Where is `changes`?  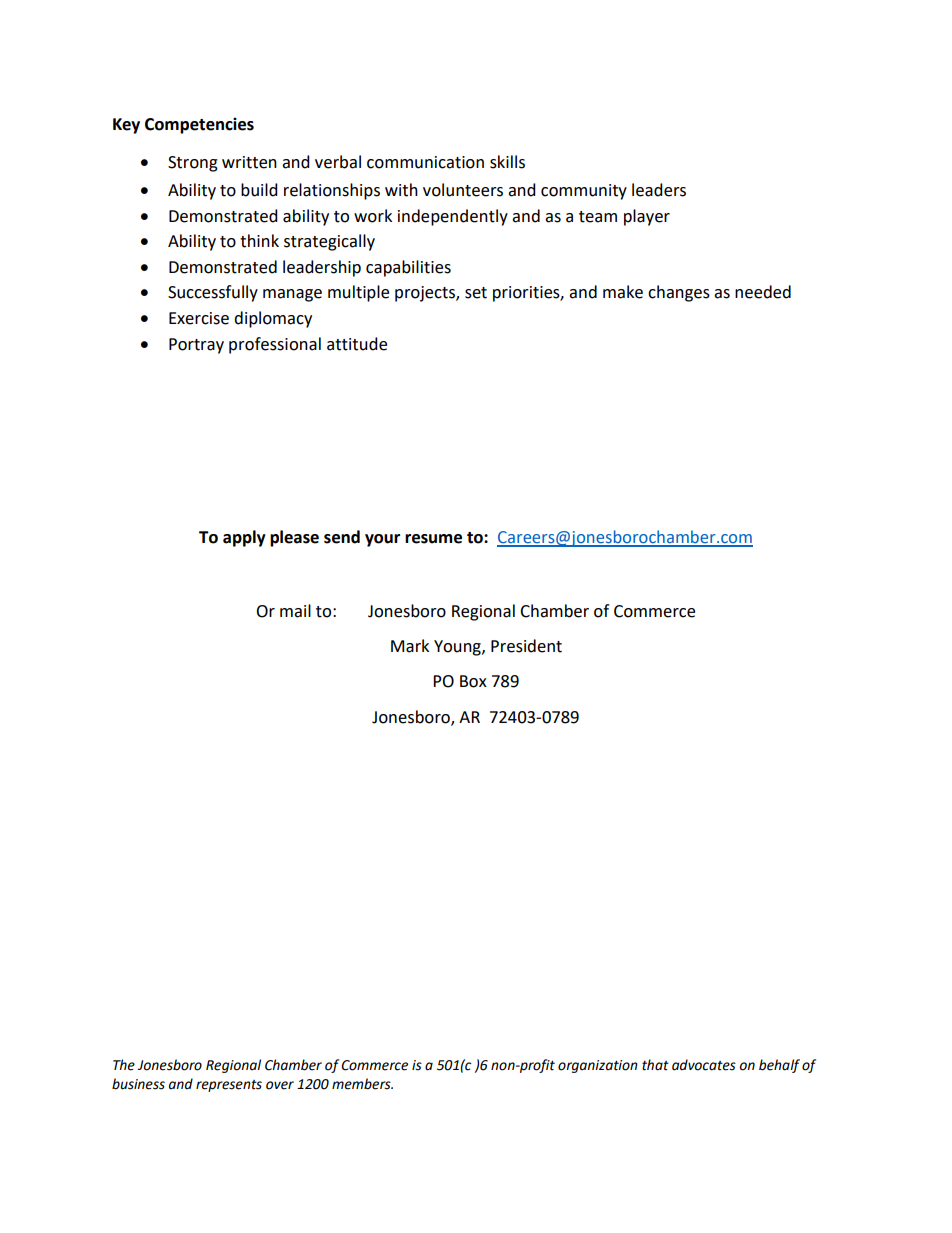
changes is located at coordinates (679, 293).
